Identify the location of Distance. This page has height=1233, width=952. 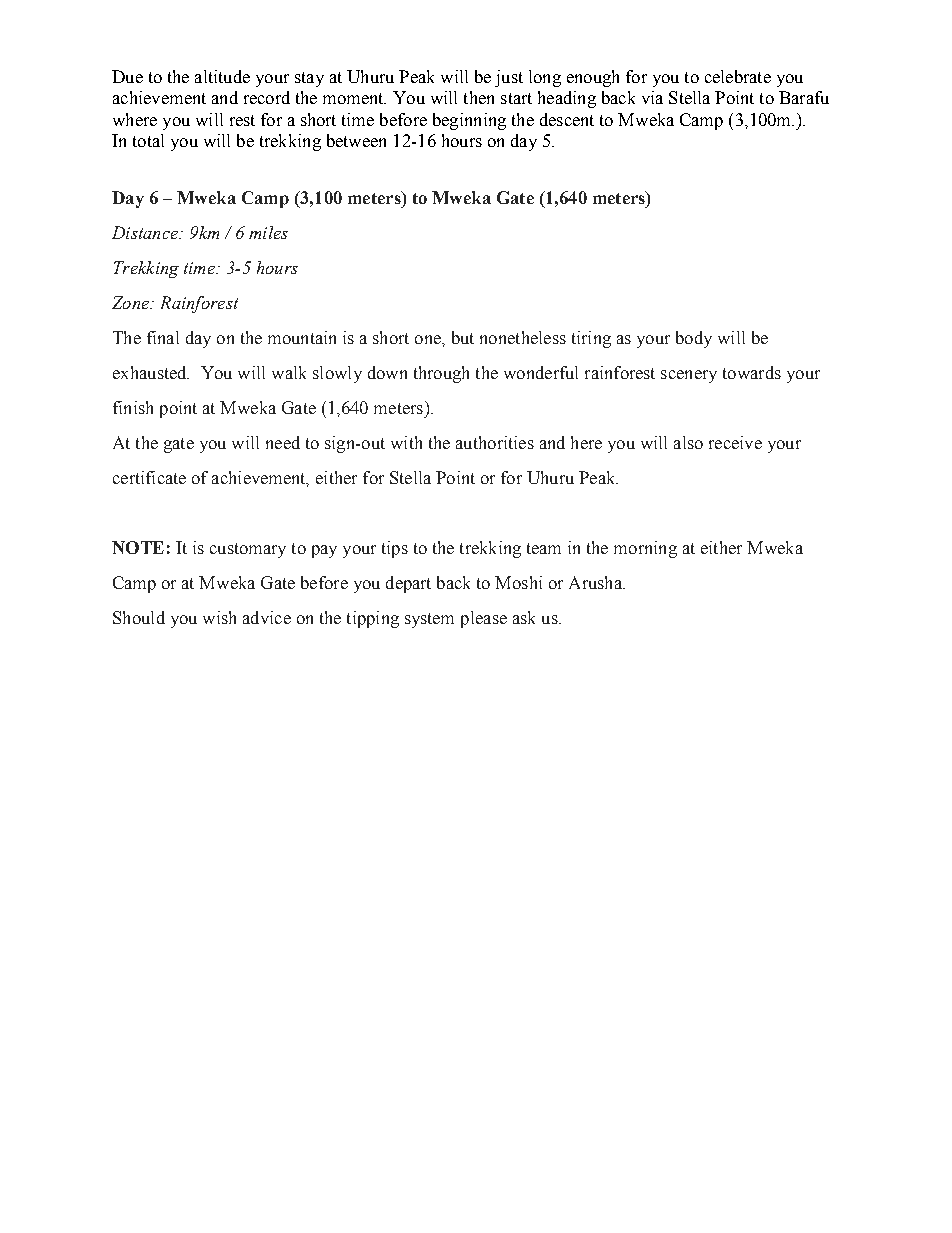
(146, 232).
